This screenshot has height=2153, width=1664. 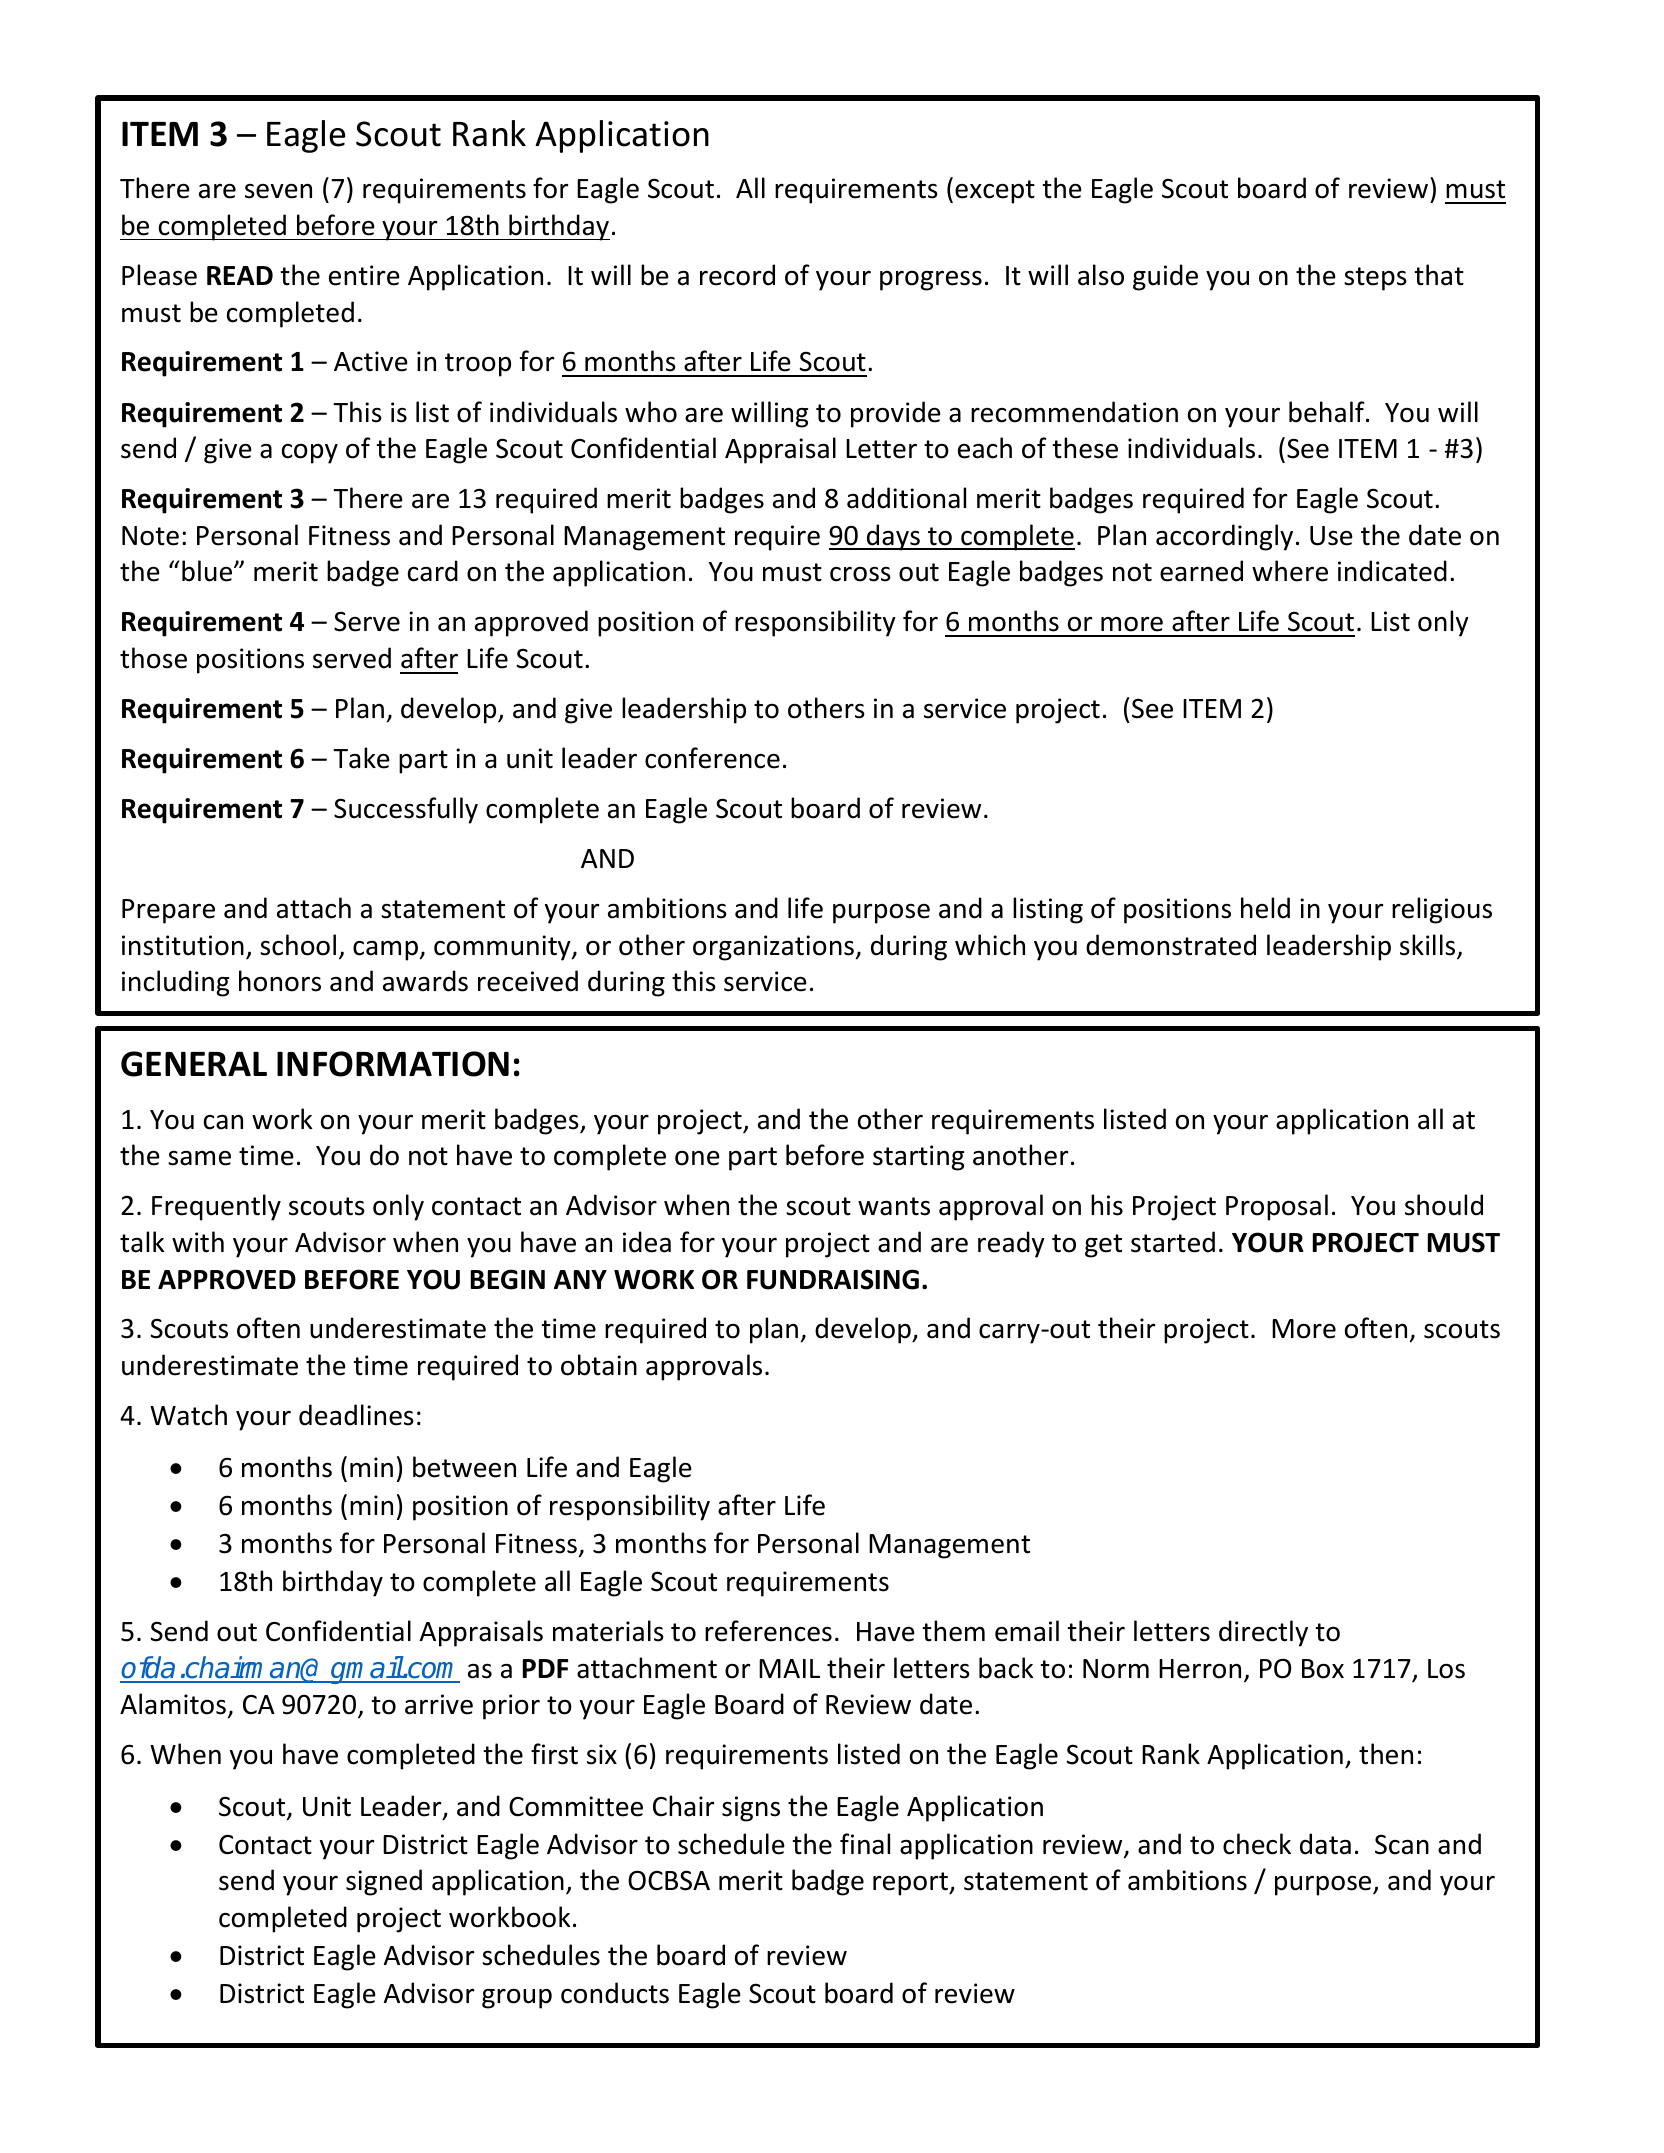 I want to click on check, so click(x=1257, y=1844).
